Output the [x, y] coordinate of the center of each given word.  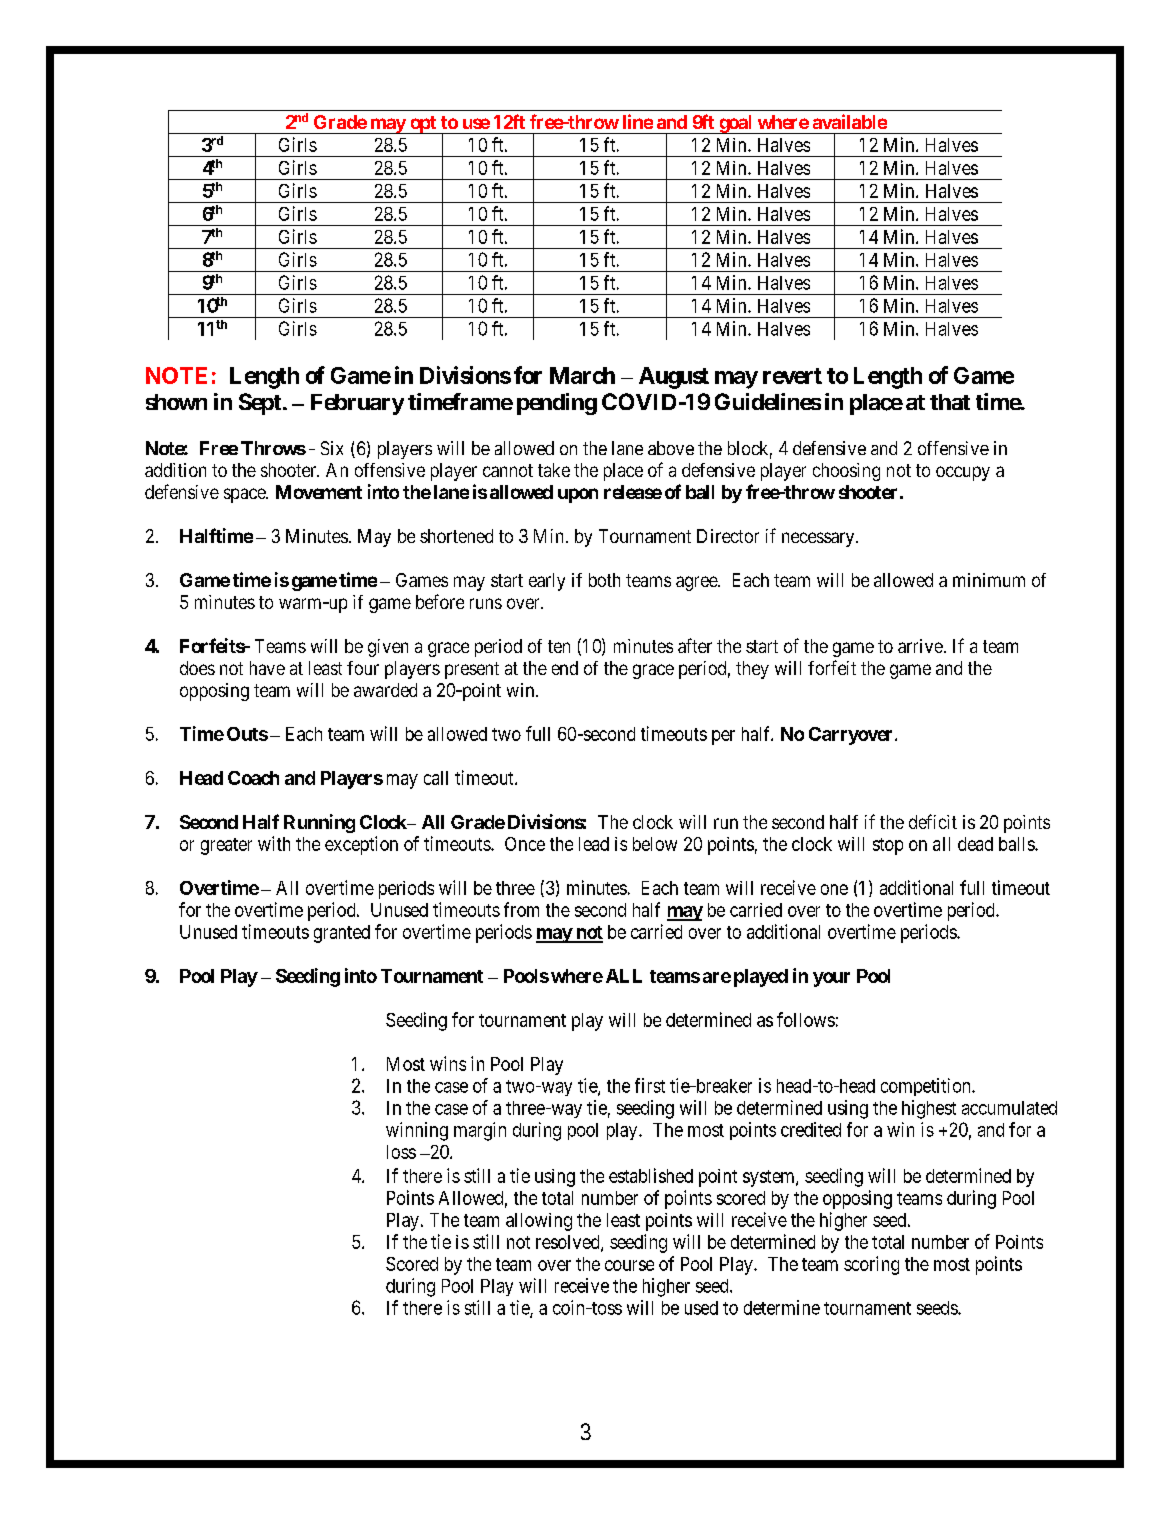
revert [792, 376]
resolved [569, 1243]
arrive [920, 646]
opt [423, 125]
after [695, 645]
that [950, 402]
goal [736, 124]
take [554, 470]
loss [401, 1152]
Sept [260, 404]
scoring [871, 1265]
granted [342, 934]
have [267, 668]
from [521, 909]
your [831, 979]
